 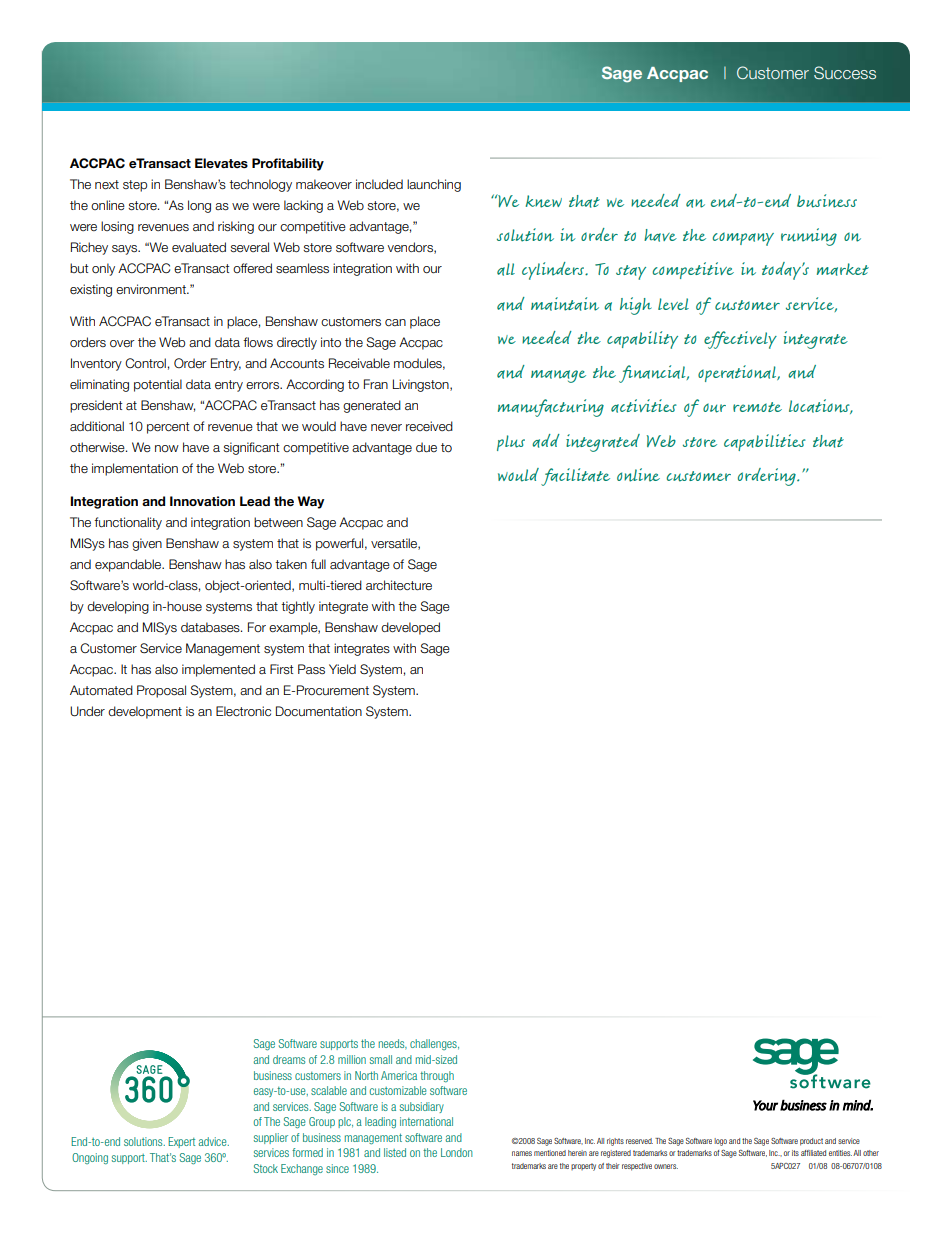 What do you see at coordinates (145, 363) in the screenshot?
I see `Control` at bounding box center [145, 363].
